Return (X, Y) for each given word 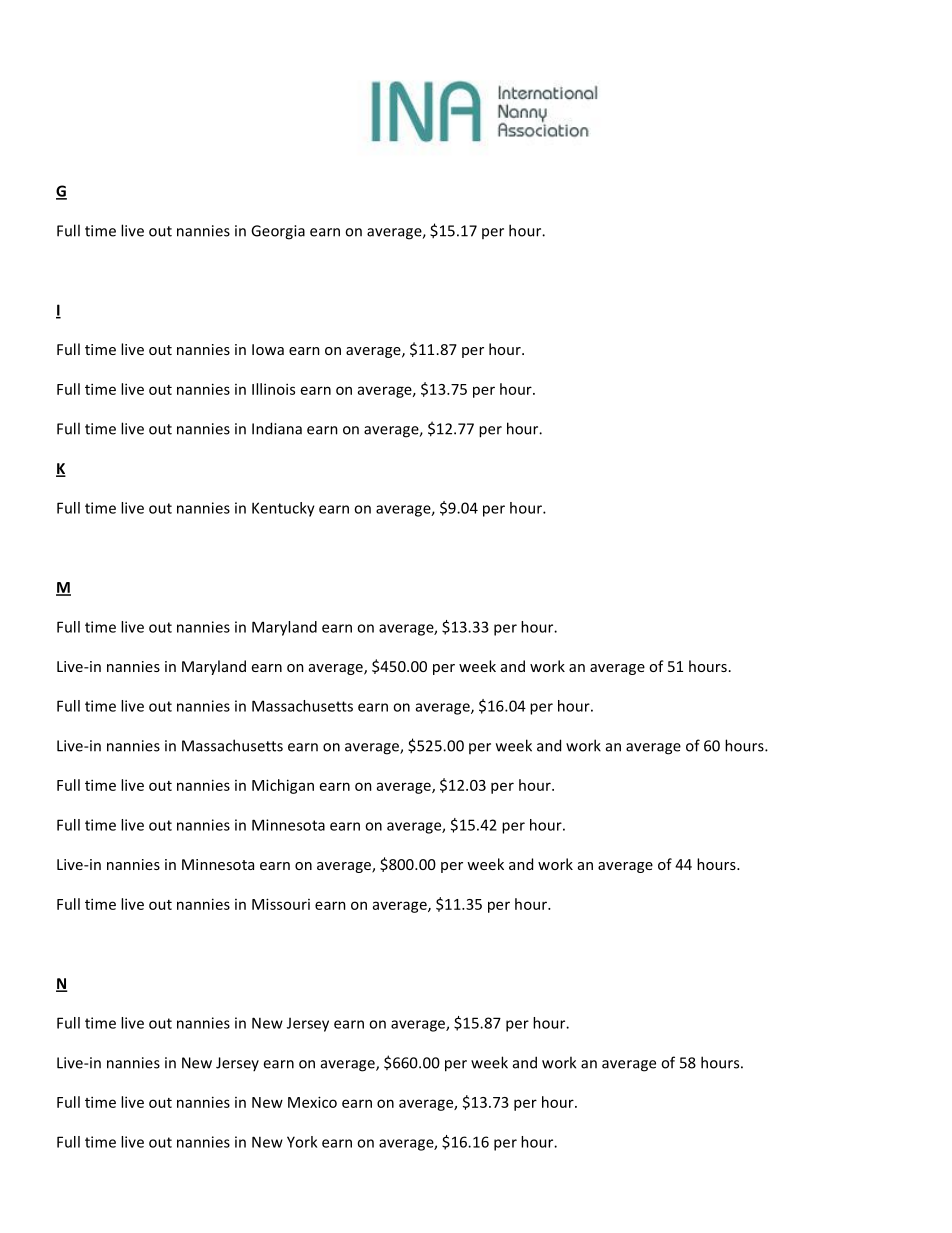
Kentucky (283, 509)
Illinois (273, 389)
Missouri (281, 904)
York (302, 1142)
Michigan (283, 786)
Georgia (278, 232)
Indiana (277, 428)
